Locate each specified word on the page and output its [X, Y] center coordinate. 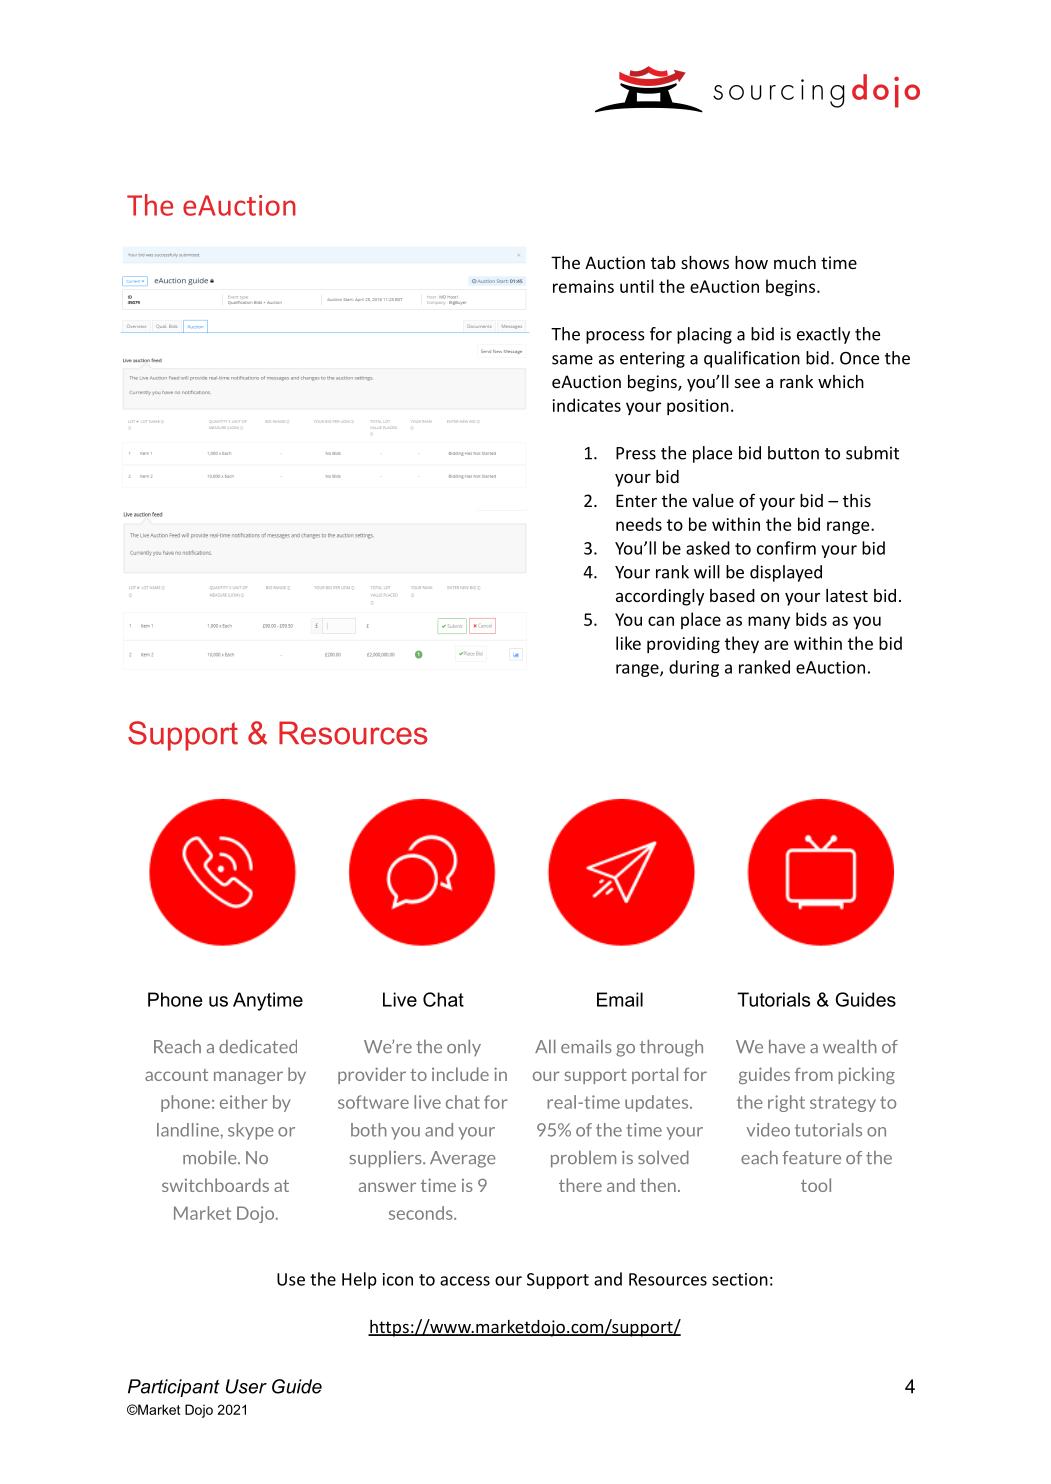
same [572, 360]
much [795, 262]
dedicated [258, 1046]
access [465, 1281]
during [694, 668]
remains [583, 286]
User [246, 1386]
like [628, 643]
